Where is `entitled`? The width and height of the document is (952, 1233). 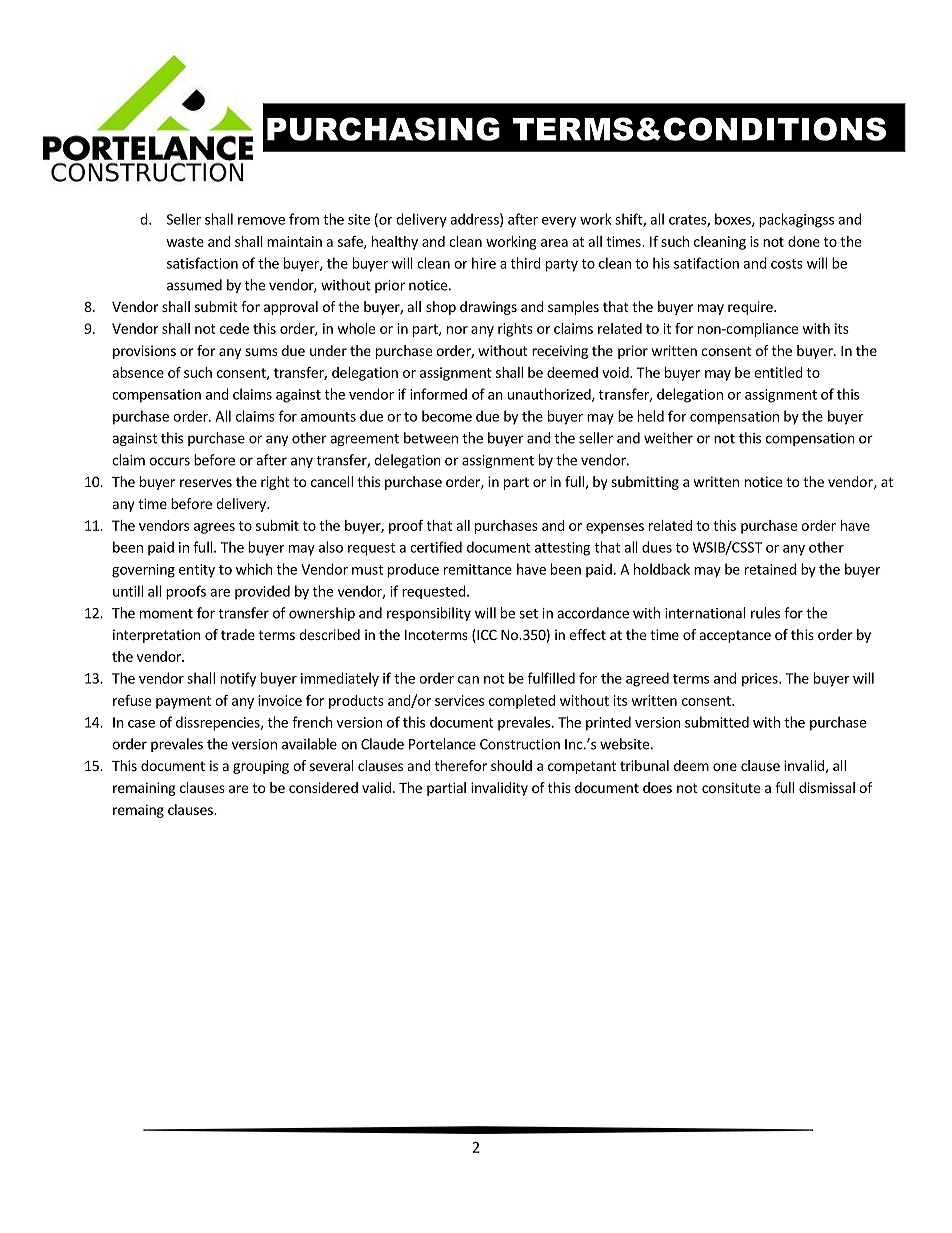 entitled is located at coordinates (778, 372).
